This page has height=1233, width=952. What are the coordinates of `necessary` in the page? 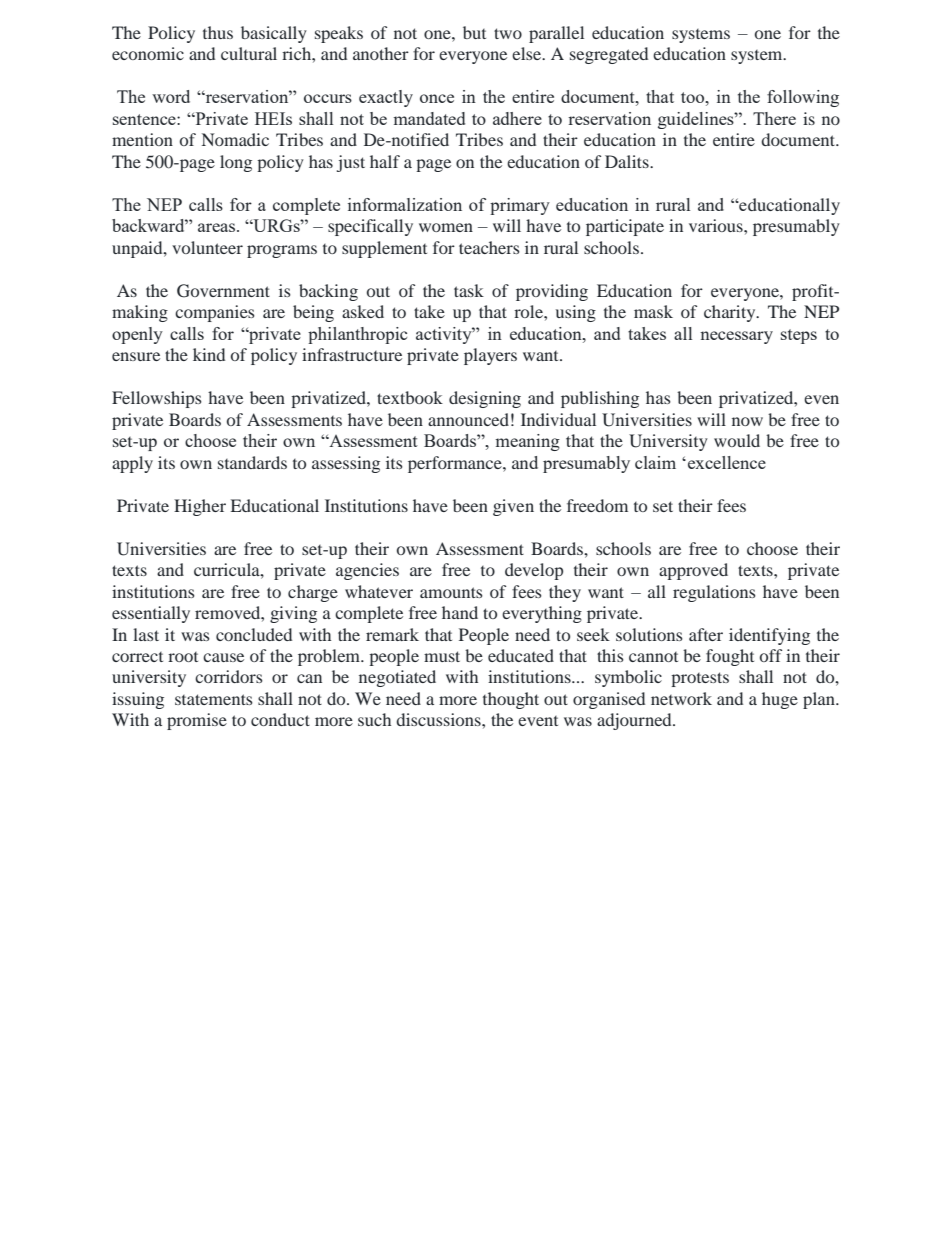 It's located at (736, 337).
